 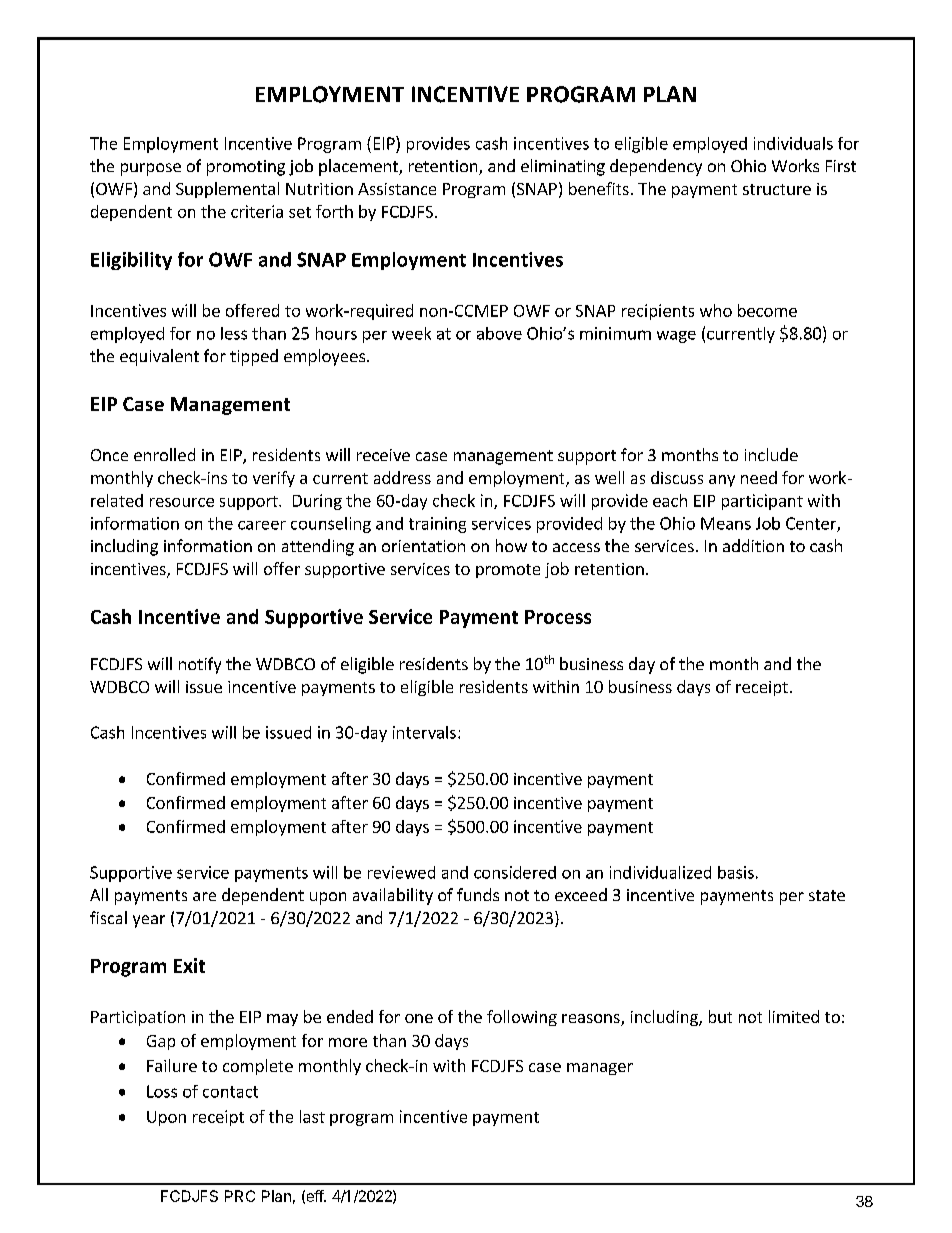 What do you see at coordinates (200, 665) in the screenshot?
I see `notify` at bounding box center [200, 665].
